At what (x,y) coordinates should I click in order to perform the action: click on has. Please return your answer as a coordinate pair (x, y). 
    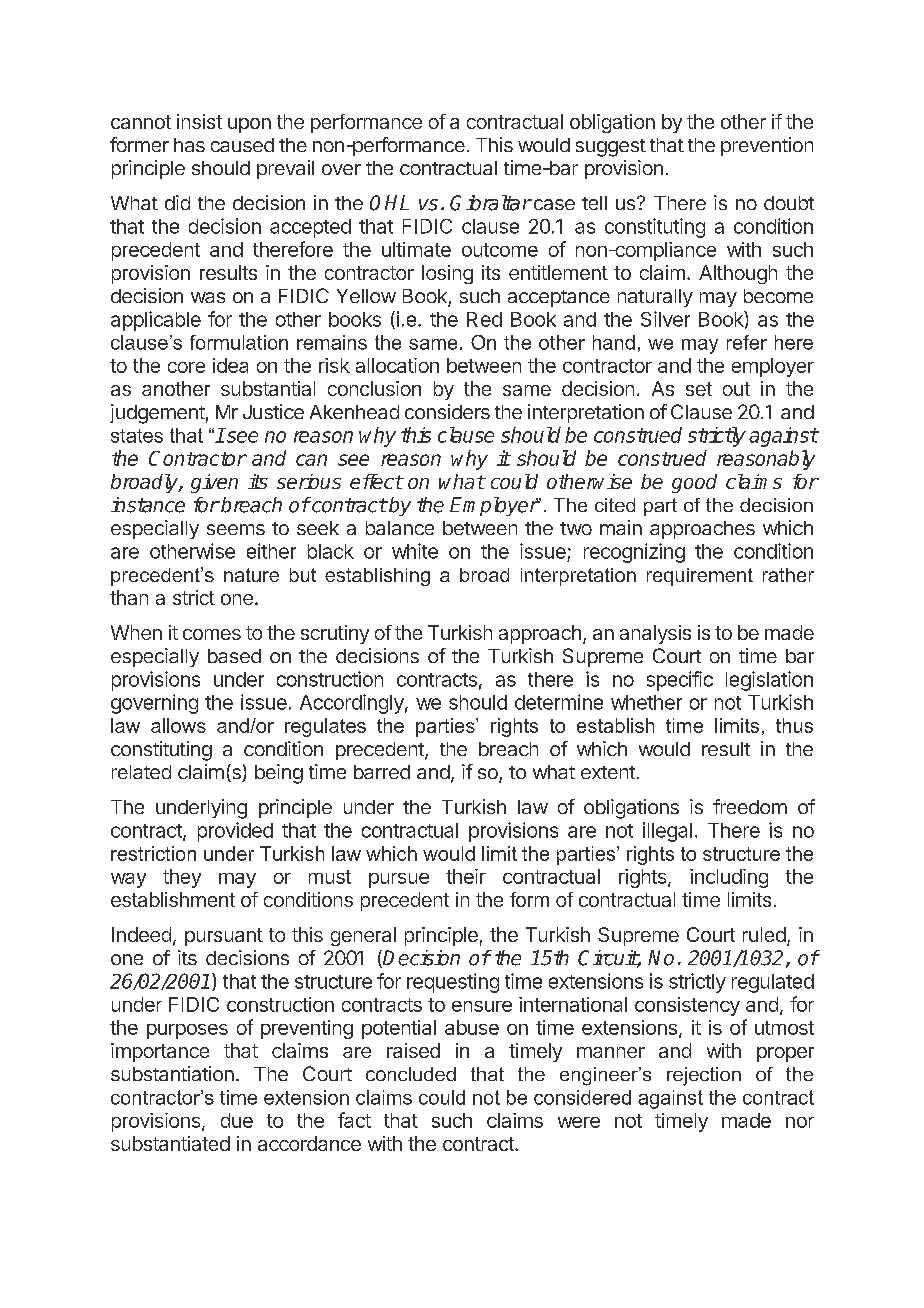
    Looking at the image, I should click on (189, 145).
